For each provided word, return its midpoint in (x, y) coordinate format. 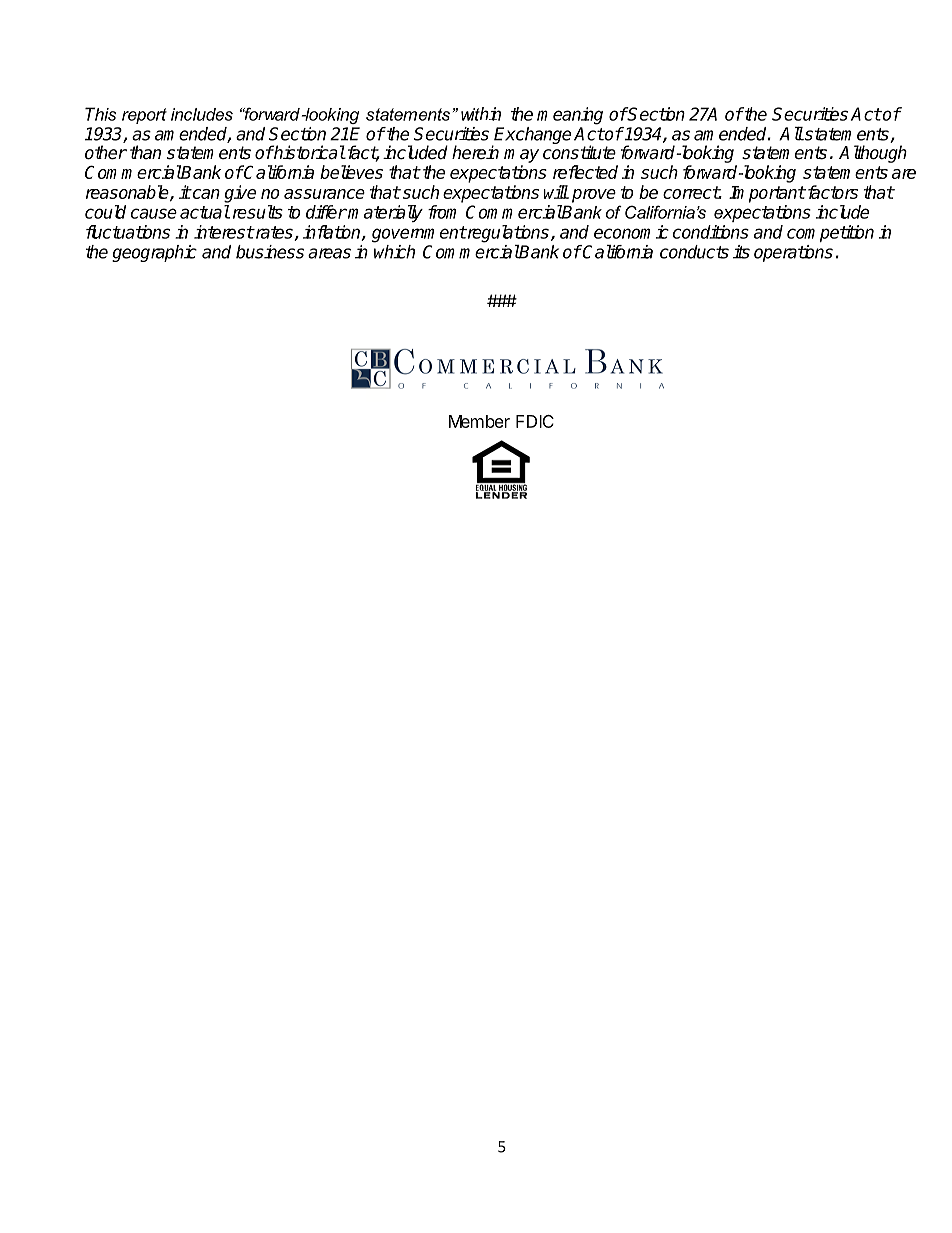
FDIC (535, 421)
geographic (154, 253)
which (394, 252)
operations (793, 253)
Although (873, 154)
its (741, 252)
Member (479, 421)
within (481, 114)
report (144, 116)
